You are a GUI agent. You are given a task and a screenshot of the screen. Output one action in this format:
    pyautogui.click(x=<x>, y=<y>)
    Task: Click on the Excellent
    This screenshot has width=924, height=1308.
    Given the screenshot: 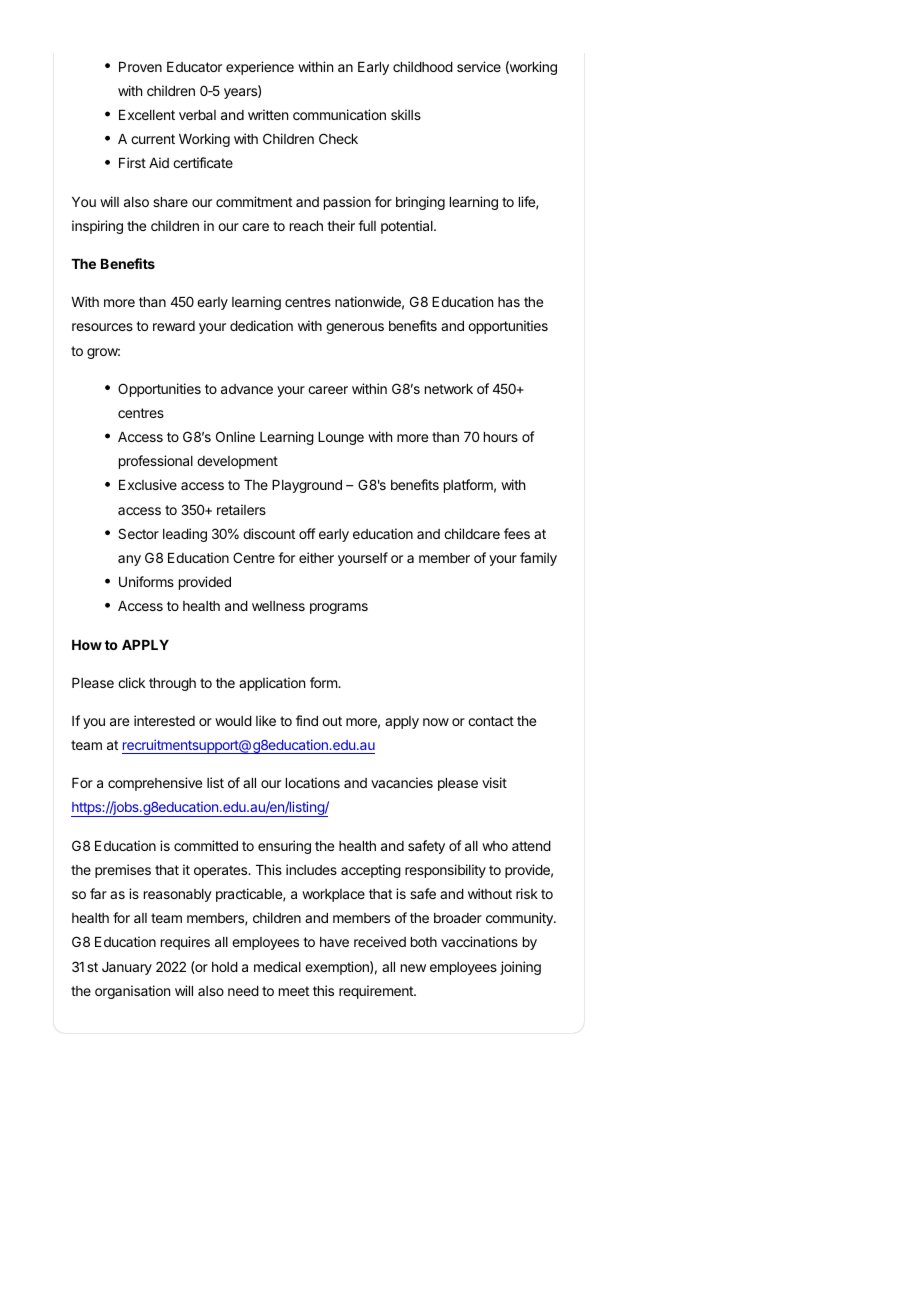 What is the action you would take?
    pyautogui.click(x=147, y=115)
